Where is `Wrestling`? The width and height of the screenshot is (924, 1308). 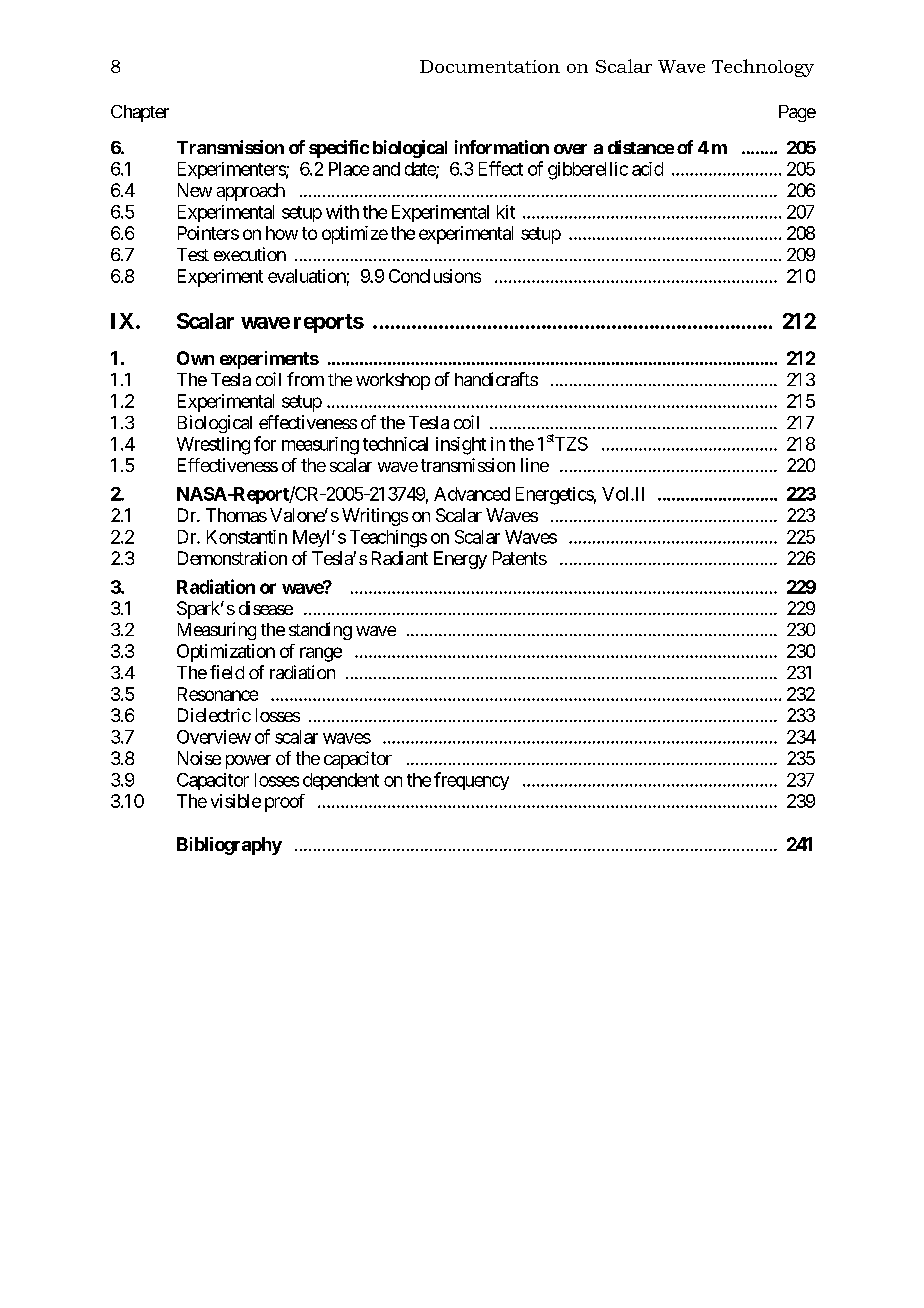 Wrestling is located at coordinates (213, 446).
